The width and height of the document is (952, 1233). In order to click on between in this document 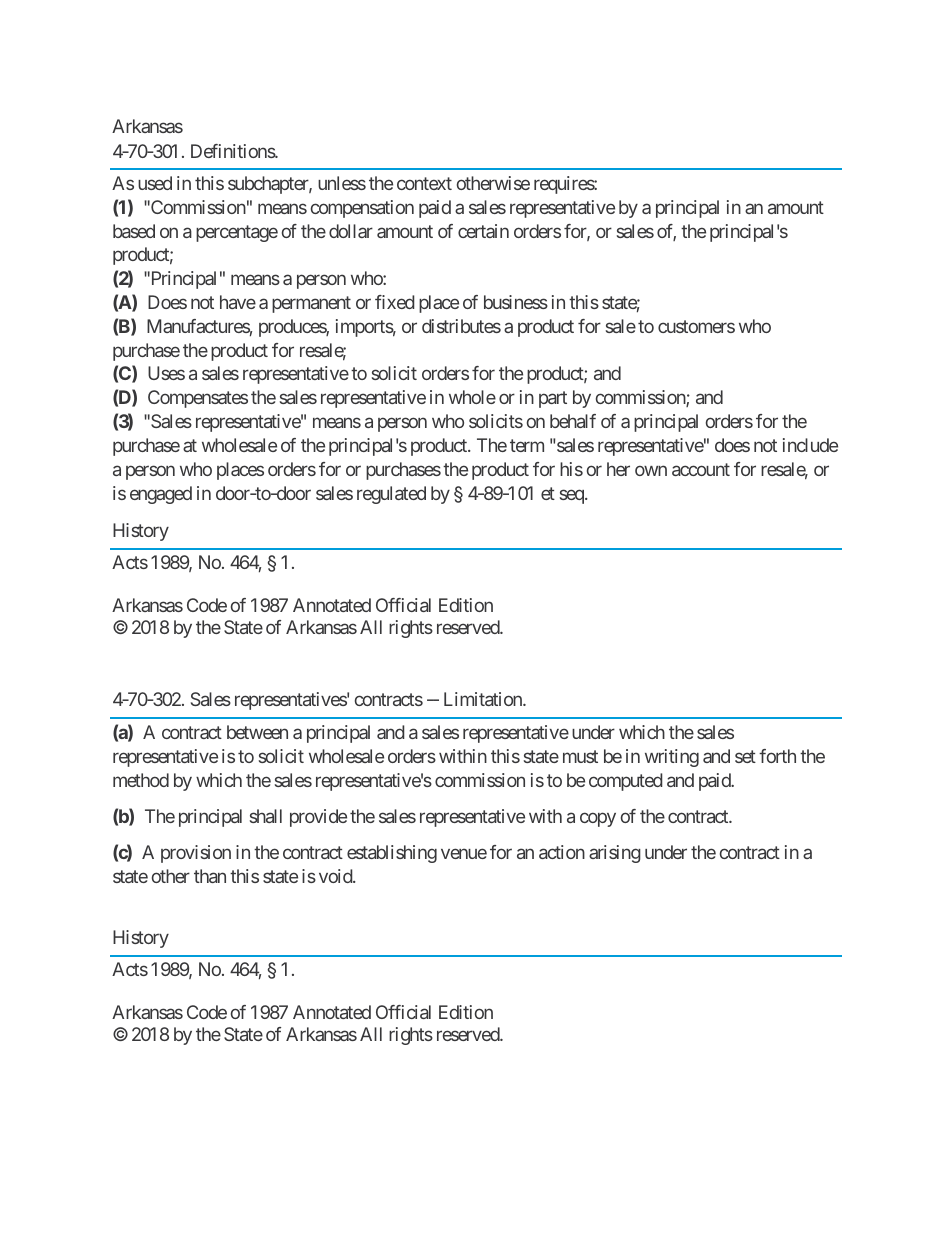, I will do `click(257, 732)`.
